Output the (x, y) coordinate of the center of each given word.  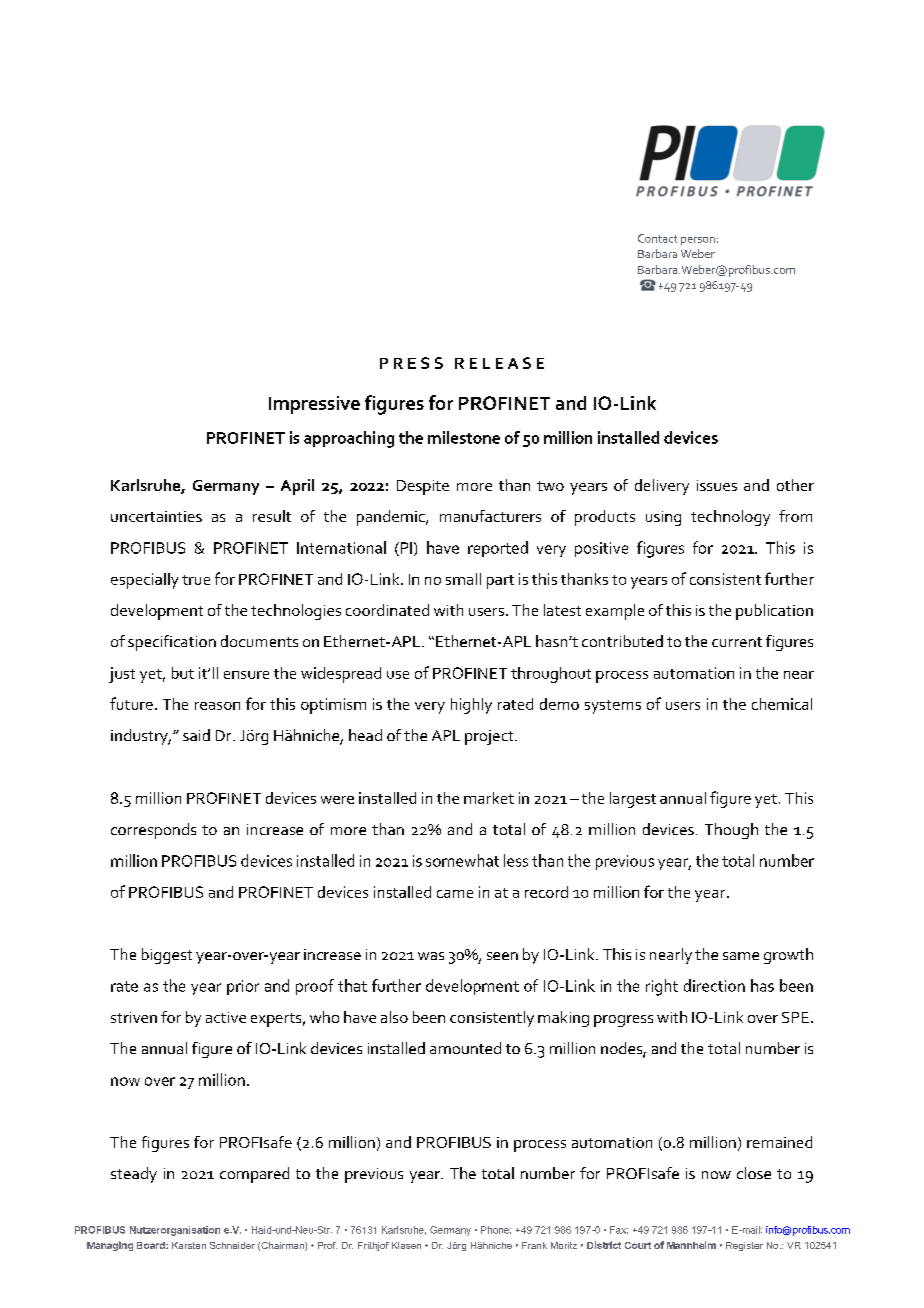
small (463, 579)
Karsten (189, 1245)
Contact (657, 238)
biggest (167, 956)
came (455, 894)
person (698, 241)
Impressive (314, 405)
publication (774, 612)
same (741, 956)
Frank (534, 1245)
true (196, 580)
